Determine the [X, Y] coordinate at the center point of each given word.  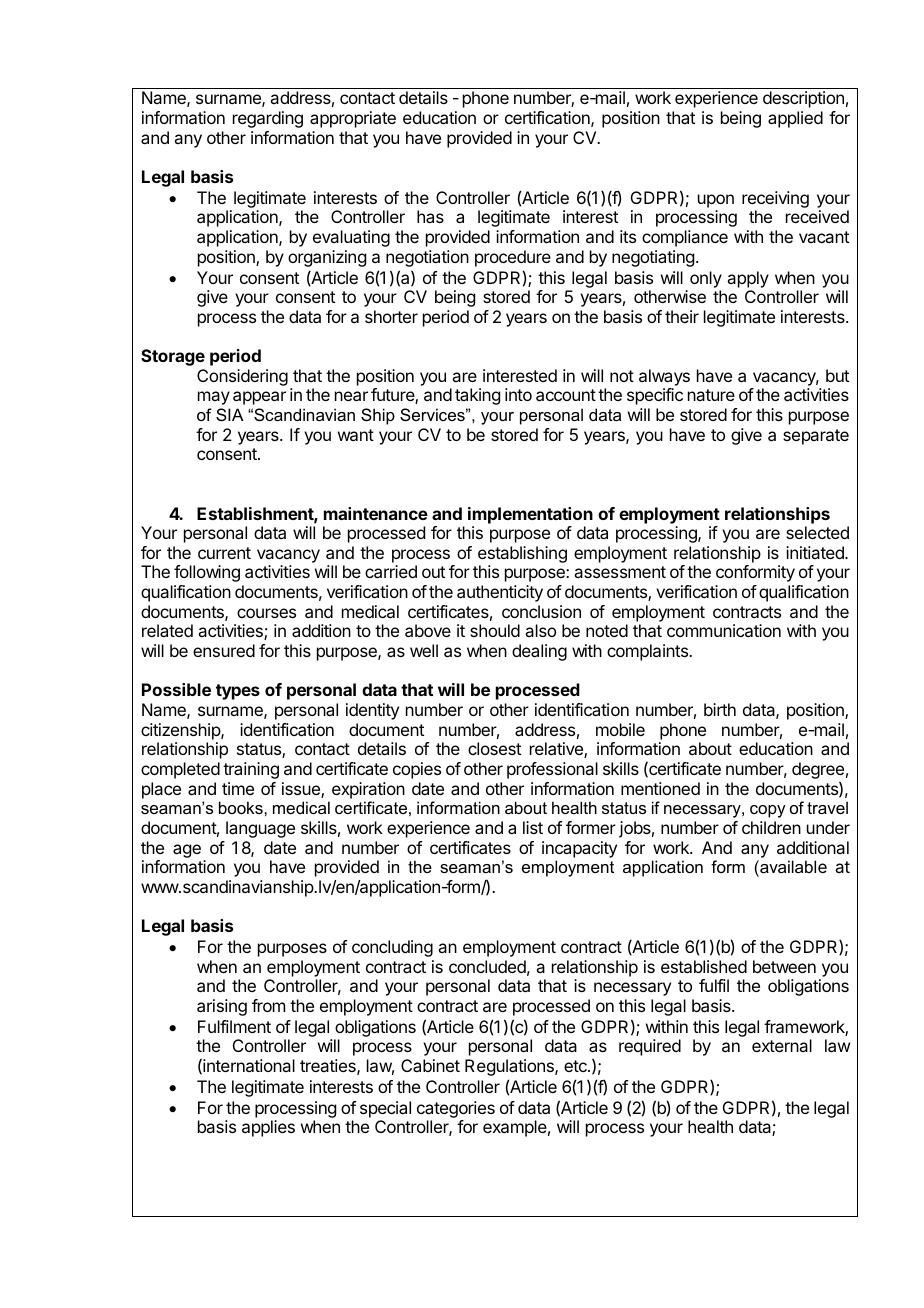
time [238, 788]
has [430, 216]
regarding [268, 119]
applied [795, 119]
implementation [530, 515]
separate [816, 437]
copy [768, 811]
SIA [230, 414]
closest [494, 748]
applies [268, 1128]
